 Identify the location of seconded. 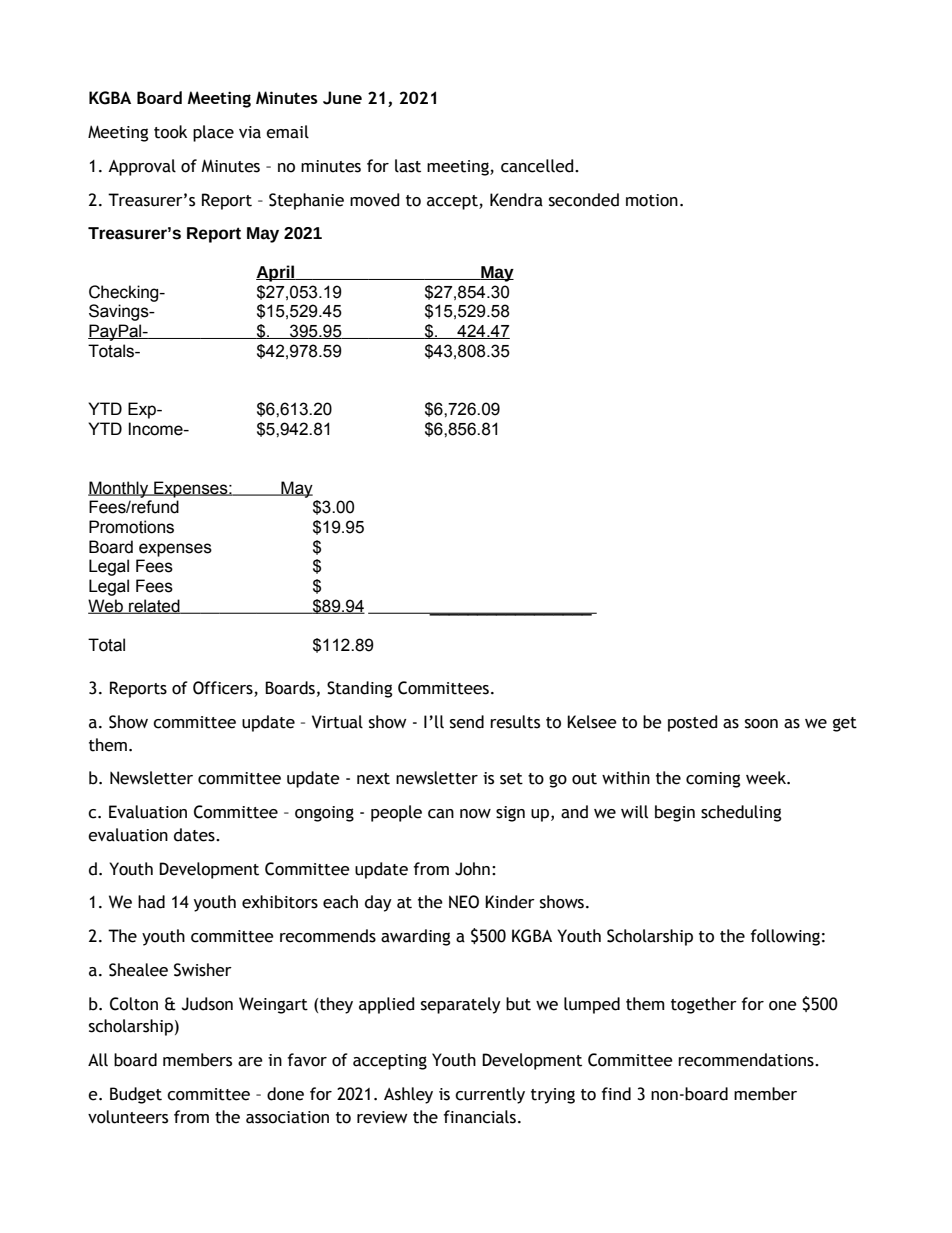
(584, 200).
